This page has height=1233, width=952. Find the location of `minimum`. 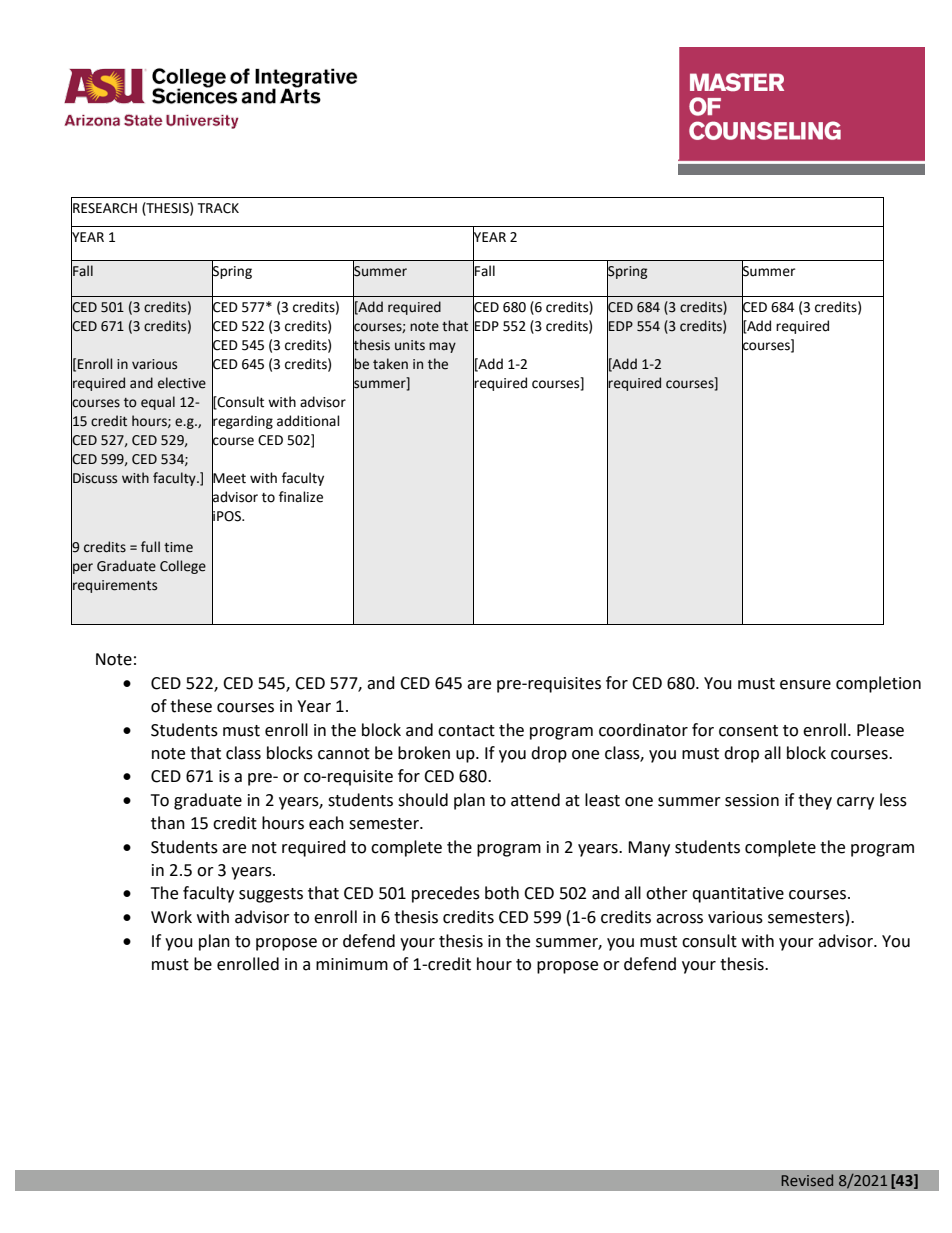

minimum is located at coordinates (352, 964).
